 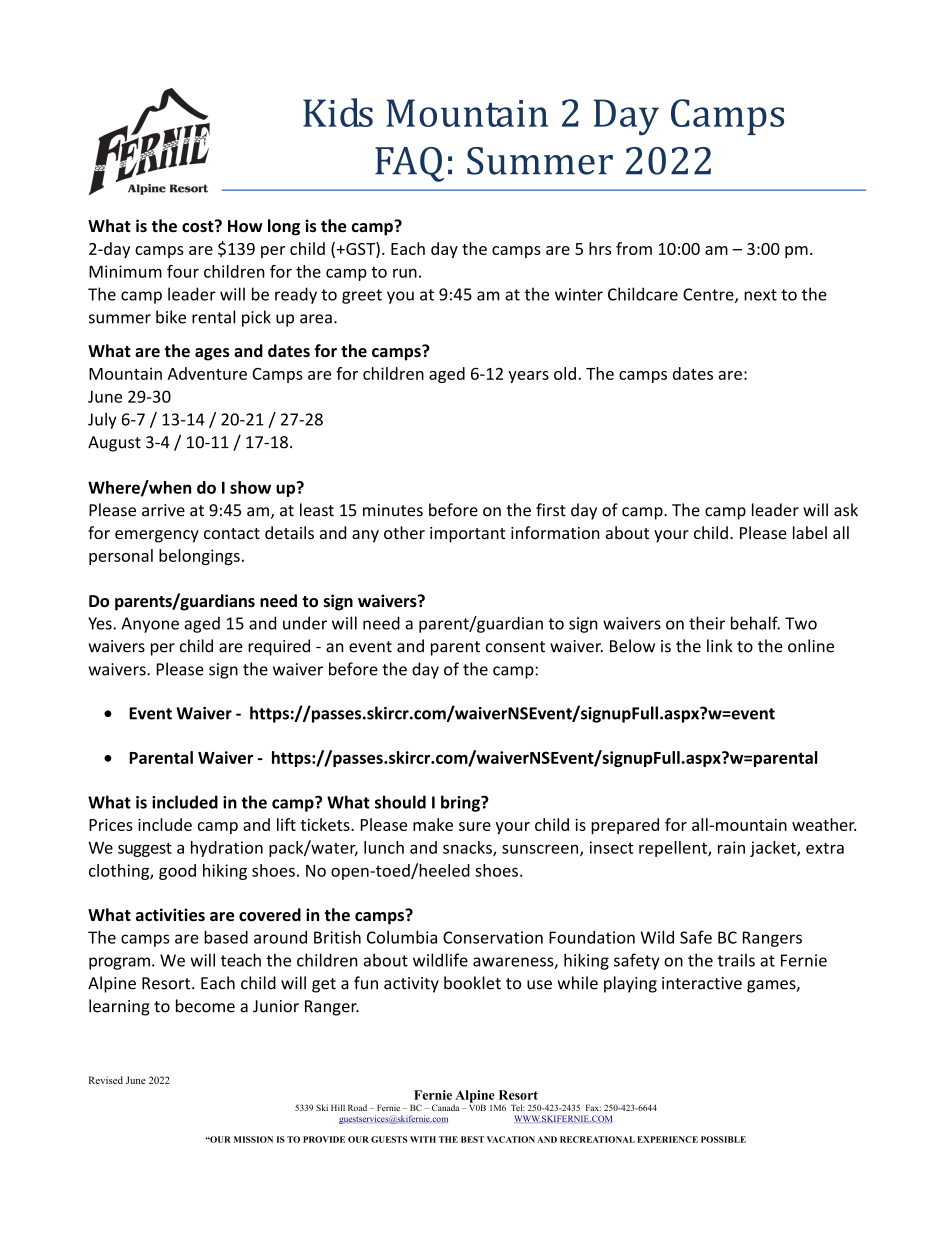 I want to click on first, so click(x=551, y=510).
